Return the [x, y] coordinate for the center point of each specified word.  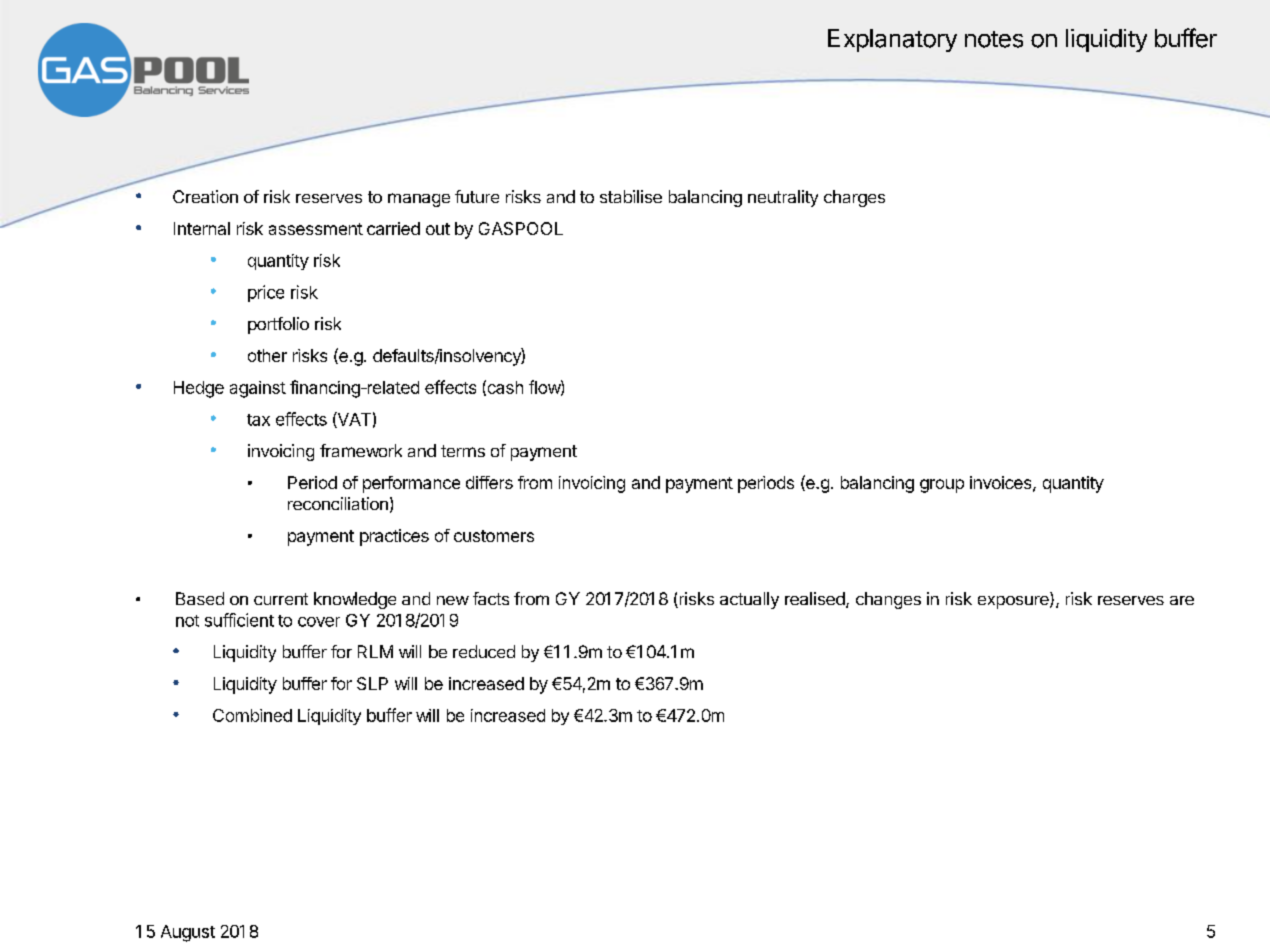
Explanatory [892, 40]
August [188, 933]
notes [994, 39]
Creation [205, 196]
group [942, 486]
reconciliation [338, 503]
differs [489, 482]
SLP [372, 683]
